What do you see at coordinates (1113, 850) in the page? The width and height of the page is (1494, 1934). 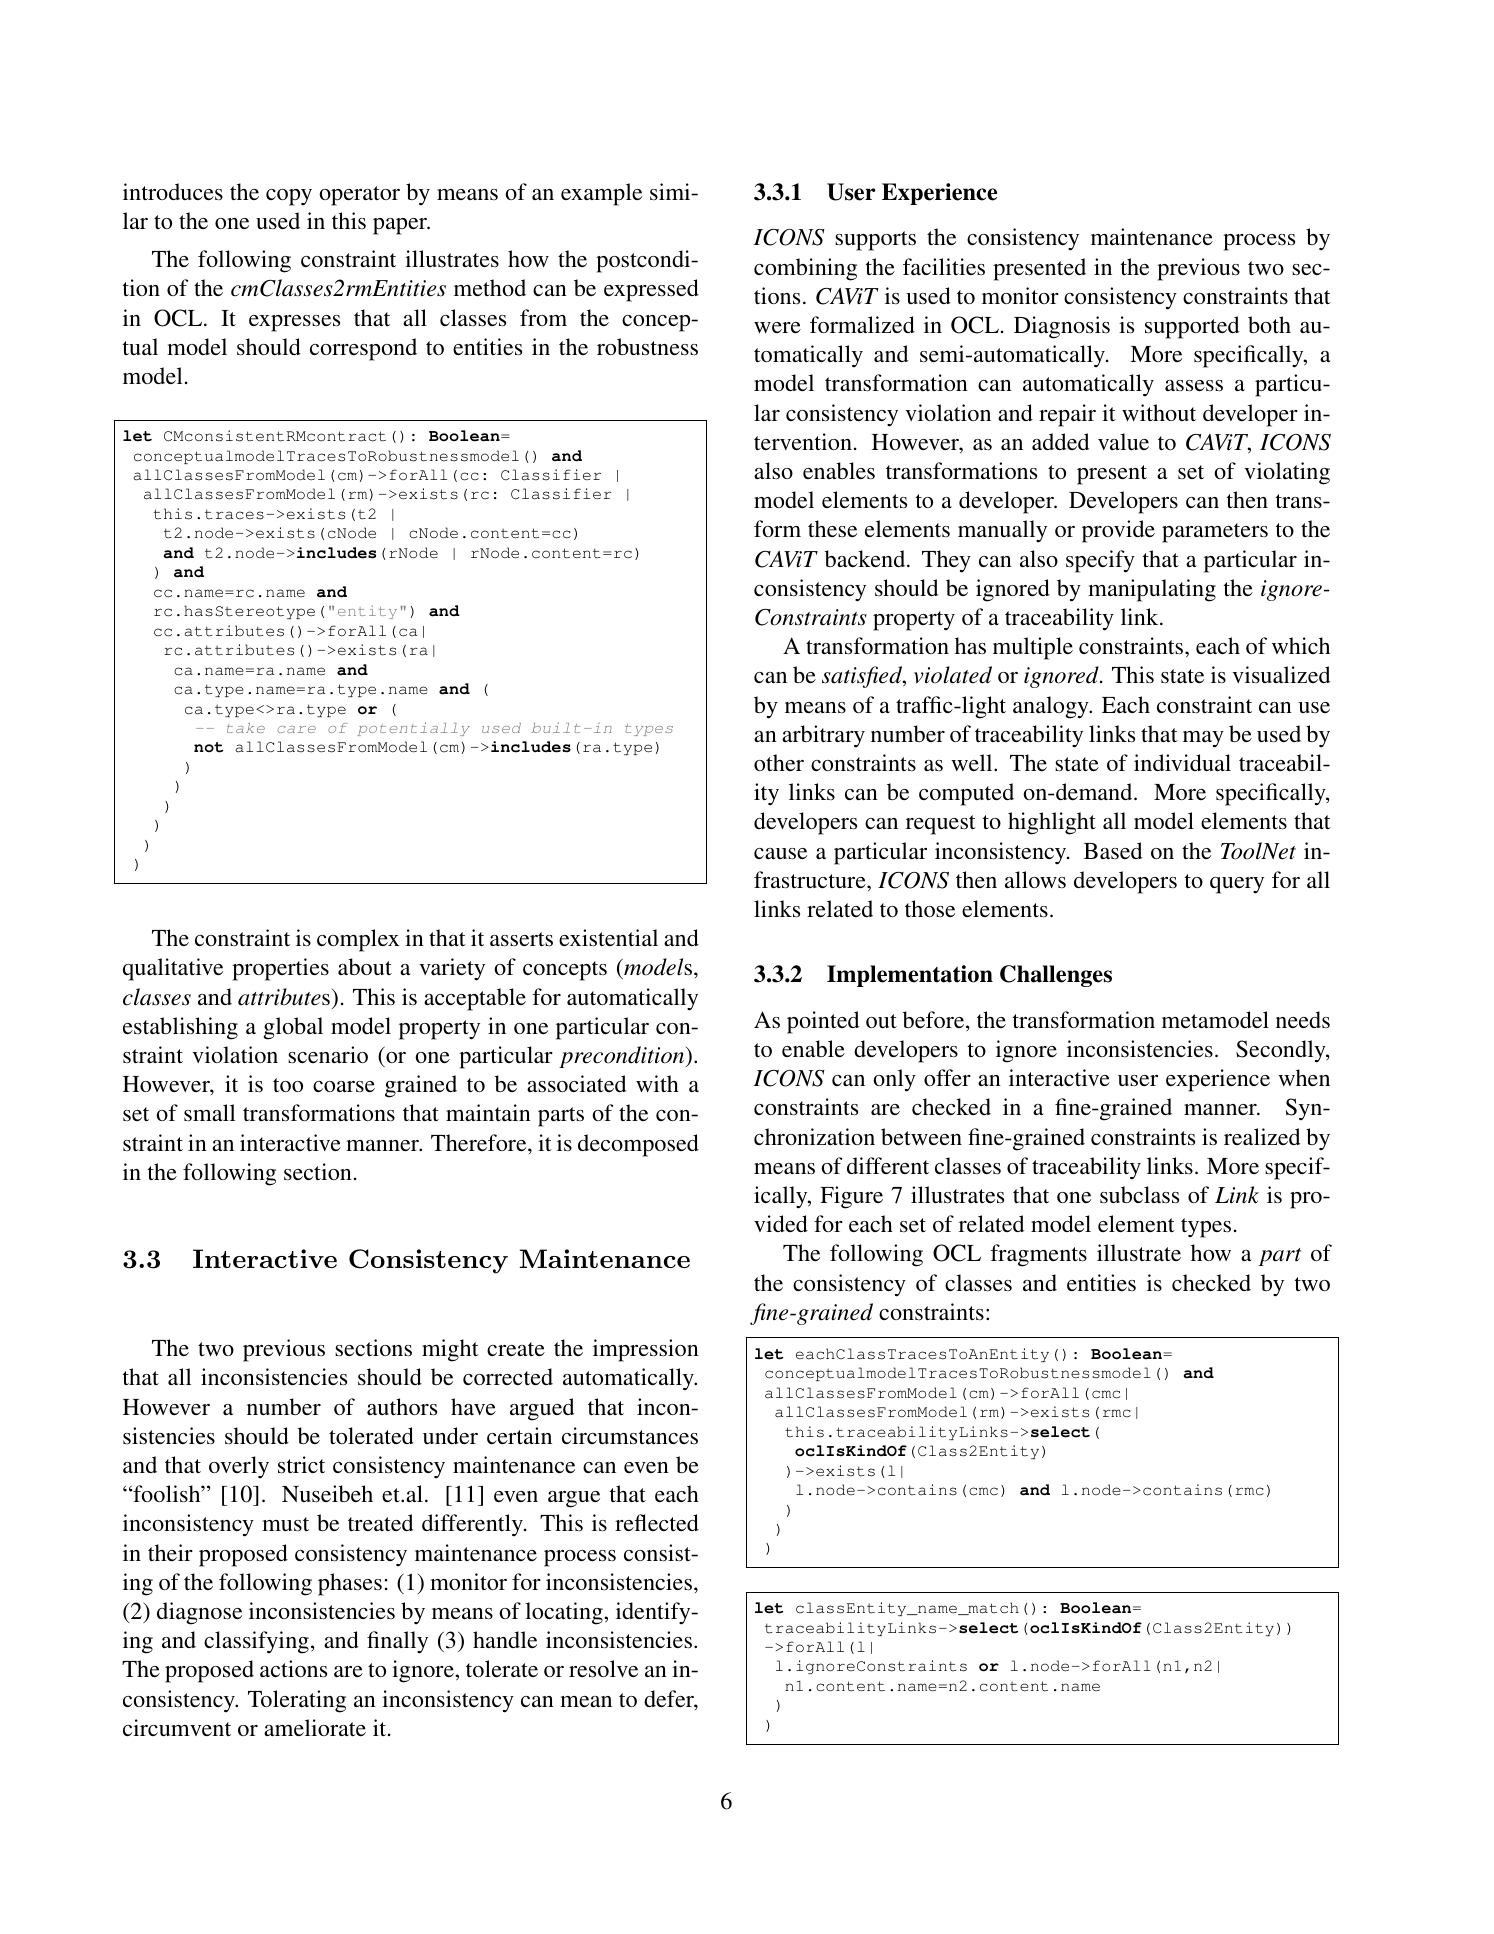 I see `Based` at bounding box center [1113, 850].
